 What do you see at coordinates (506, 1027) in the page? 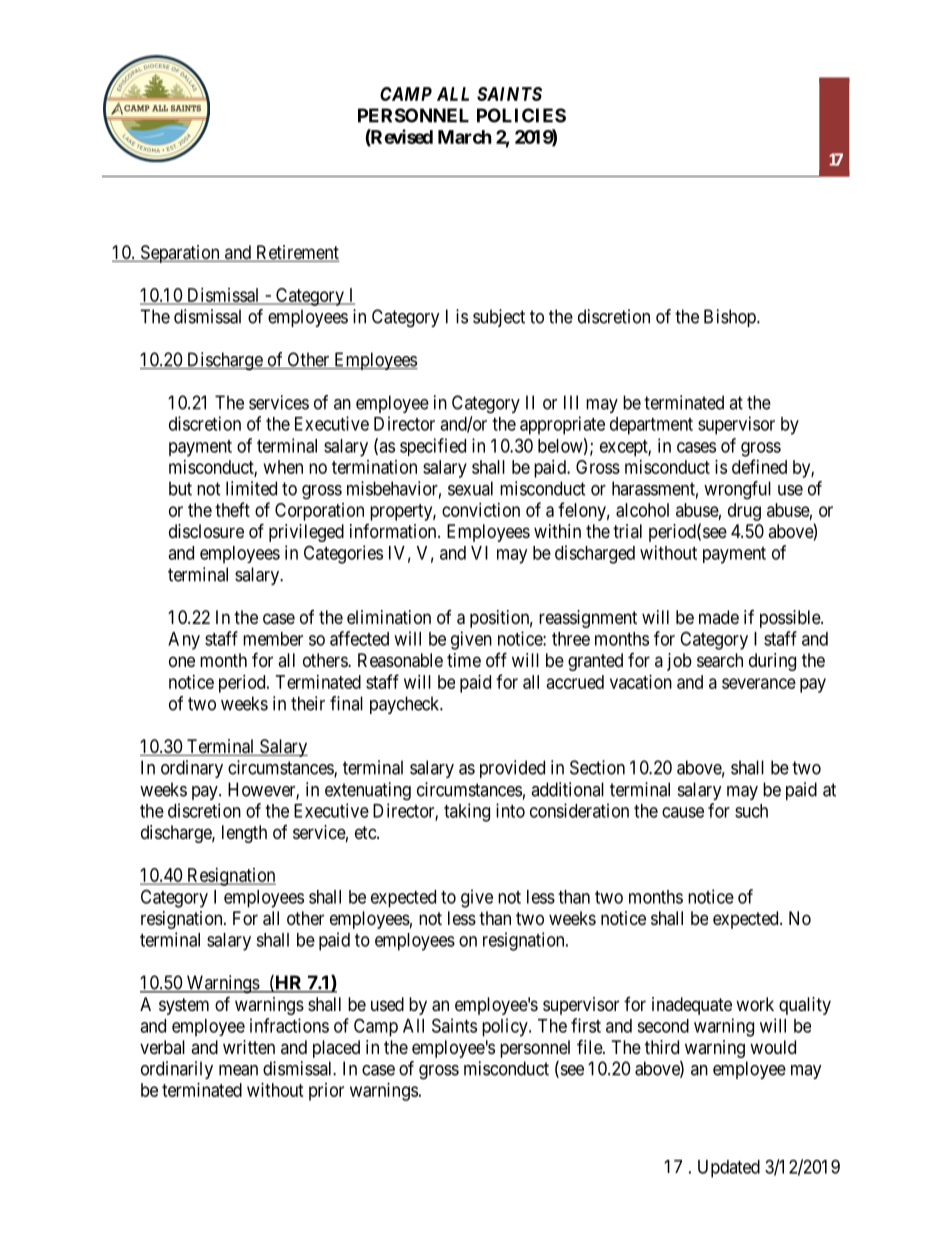
I see `policy` at bounding box center [506, 1027].
